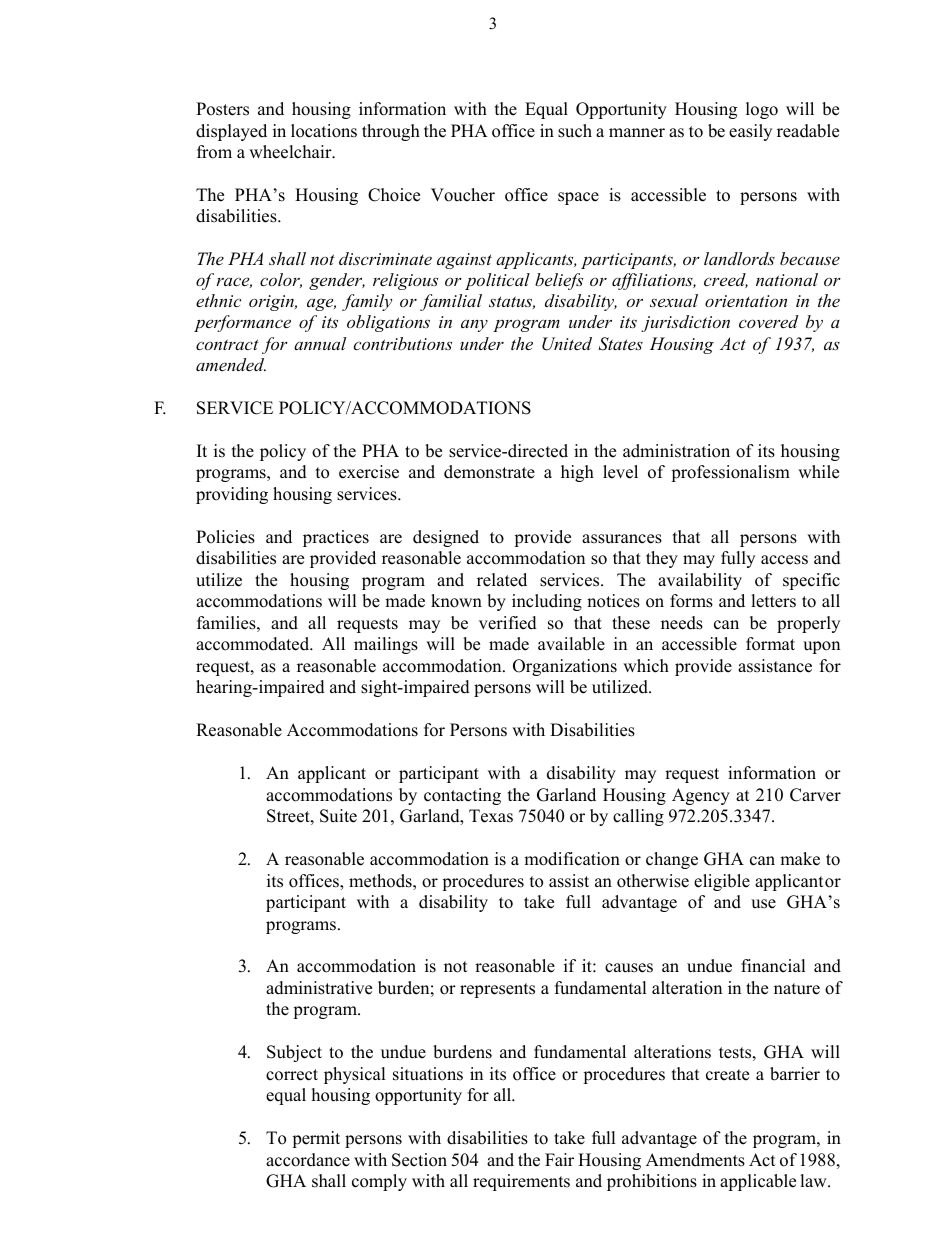 The width and height of the image is (952, 1233). What do you see at coordinates (521, 1182) in the image?
I see `requirements` at bounding box center [521, 1182].
